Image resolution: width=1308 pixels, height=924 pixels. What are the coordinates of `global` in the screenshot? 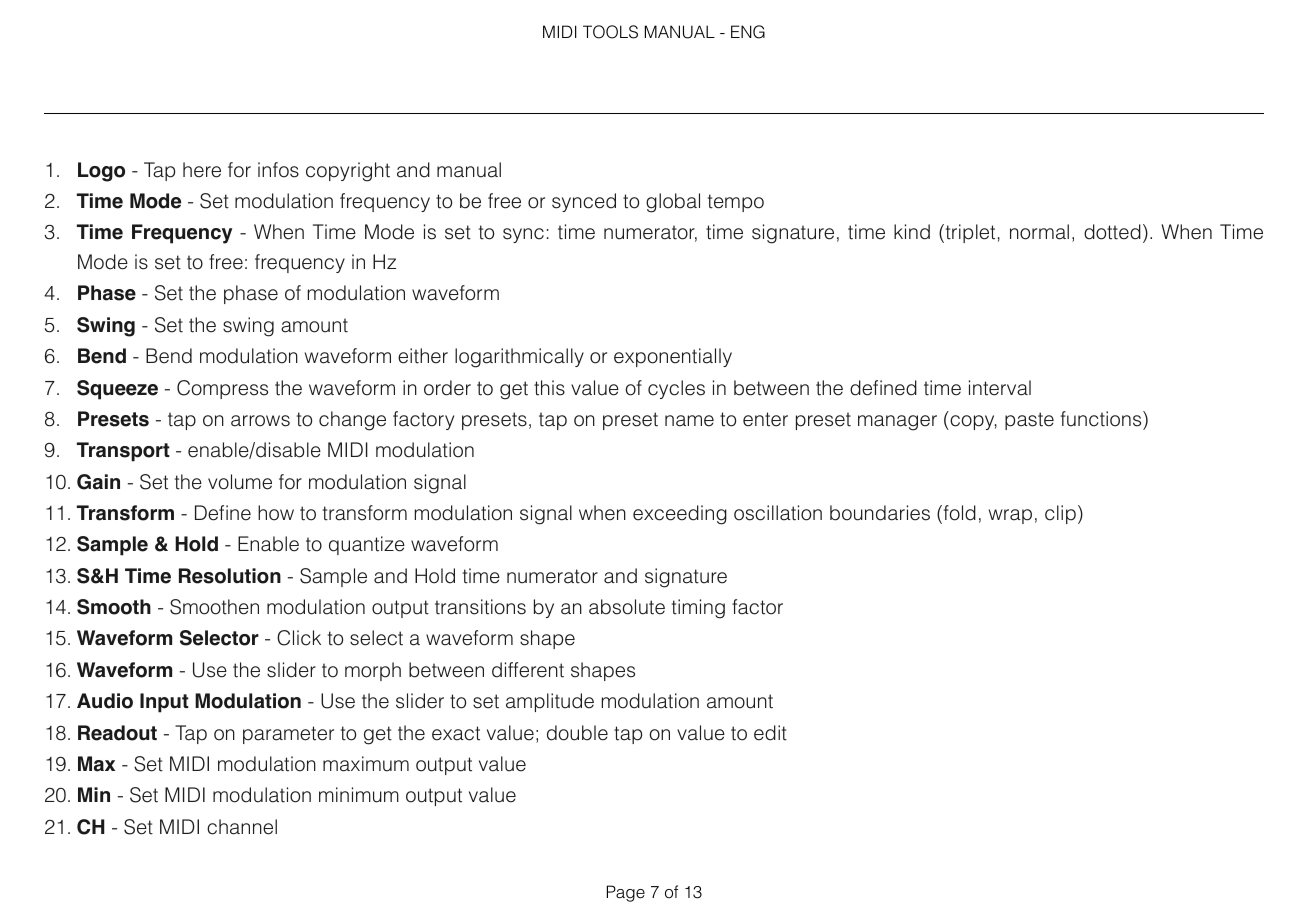 It's located at (673, 203).
